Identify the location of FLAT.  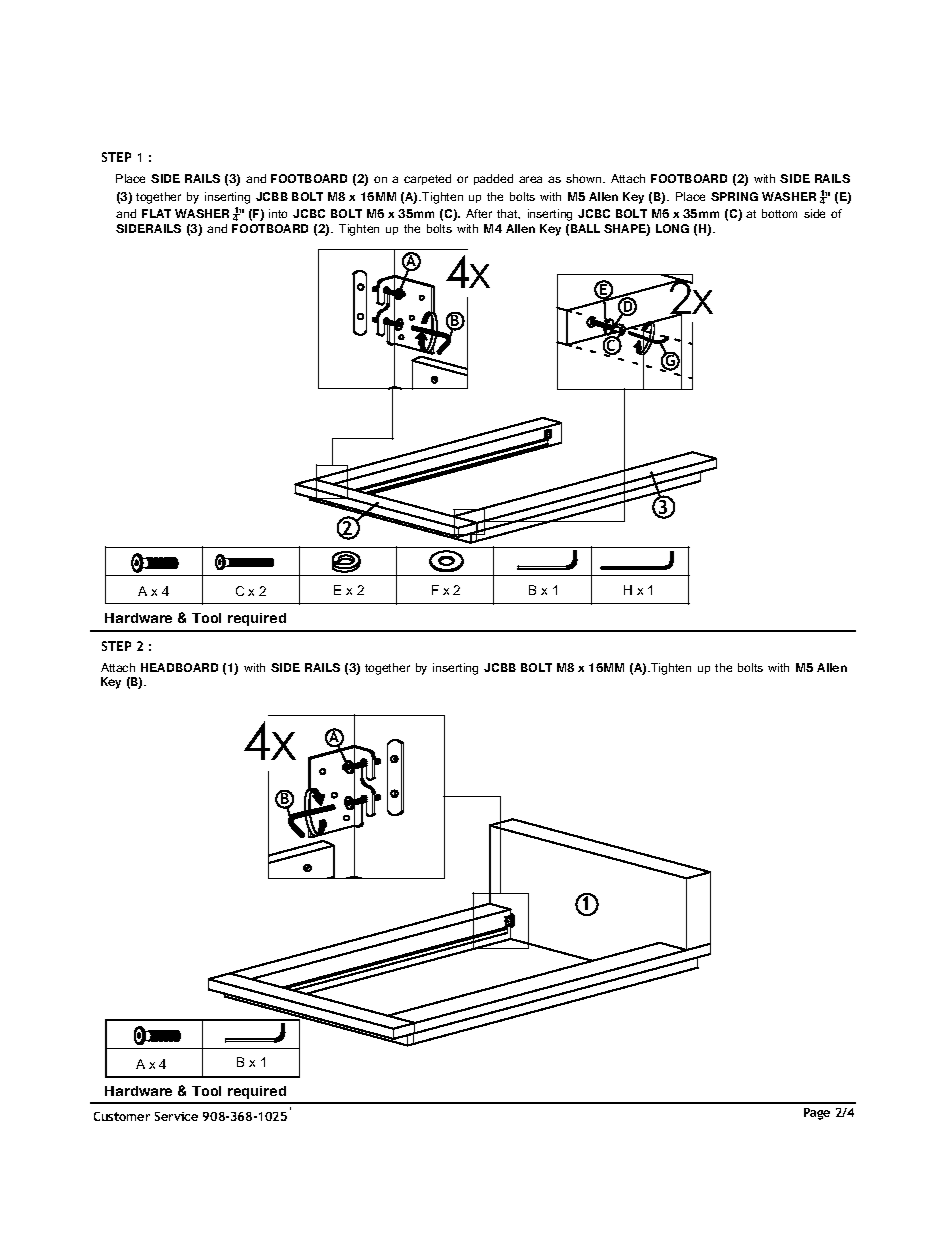
(156, 213).
